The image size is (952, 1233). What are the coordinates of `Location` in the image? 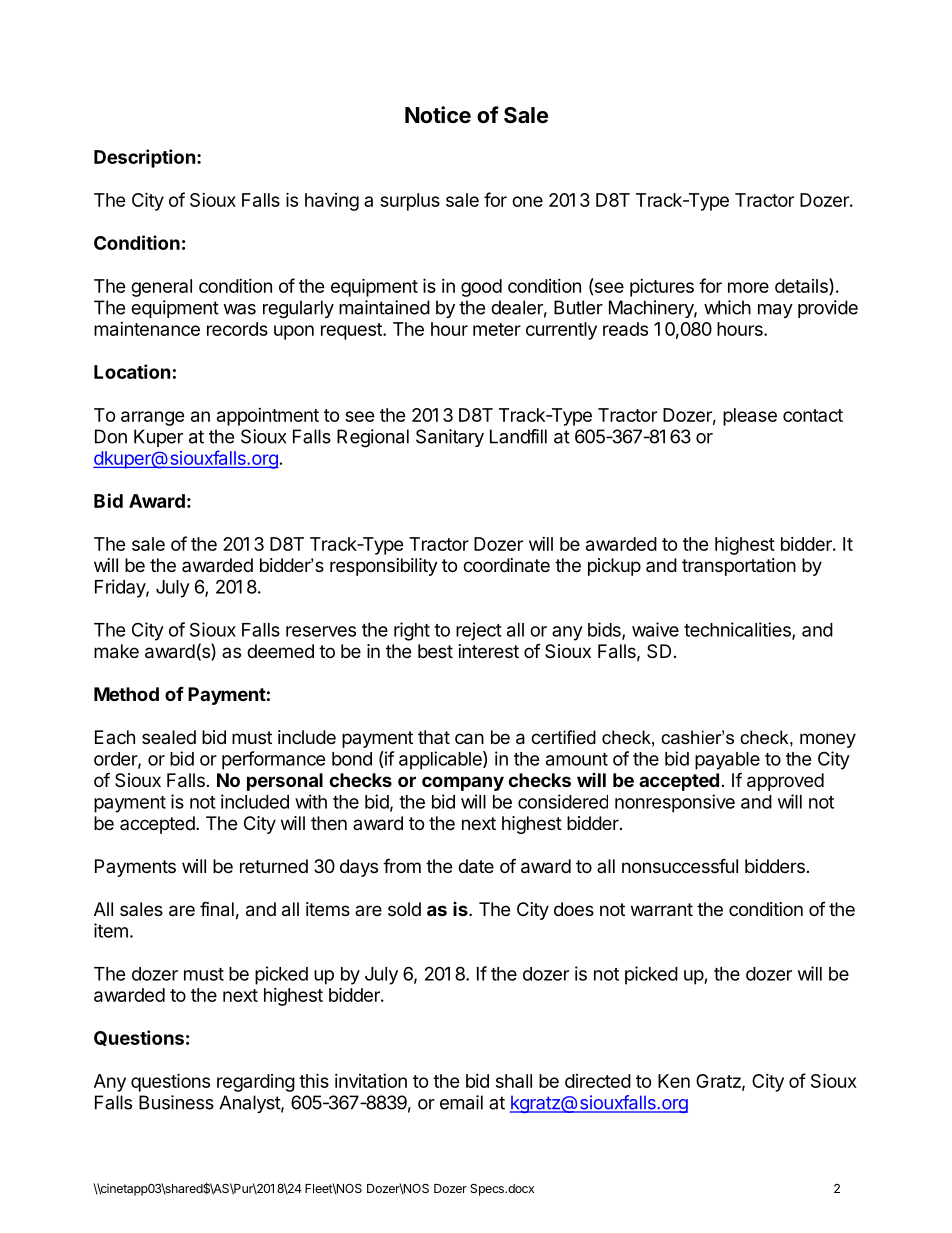 It's located at (132, 371).
